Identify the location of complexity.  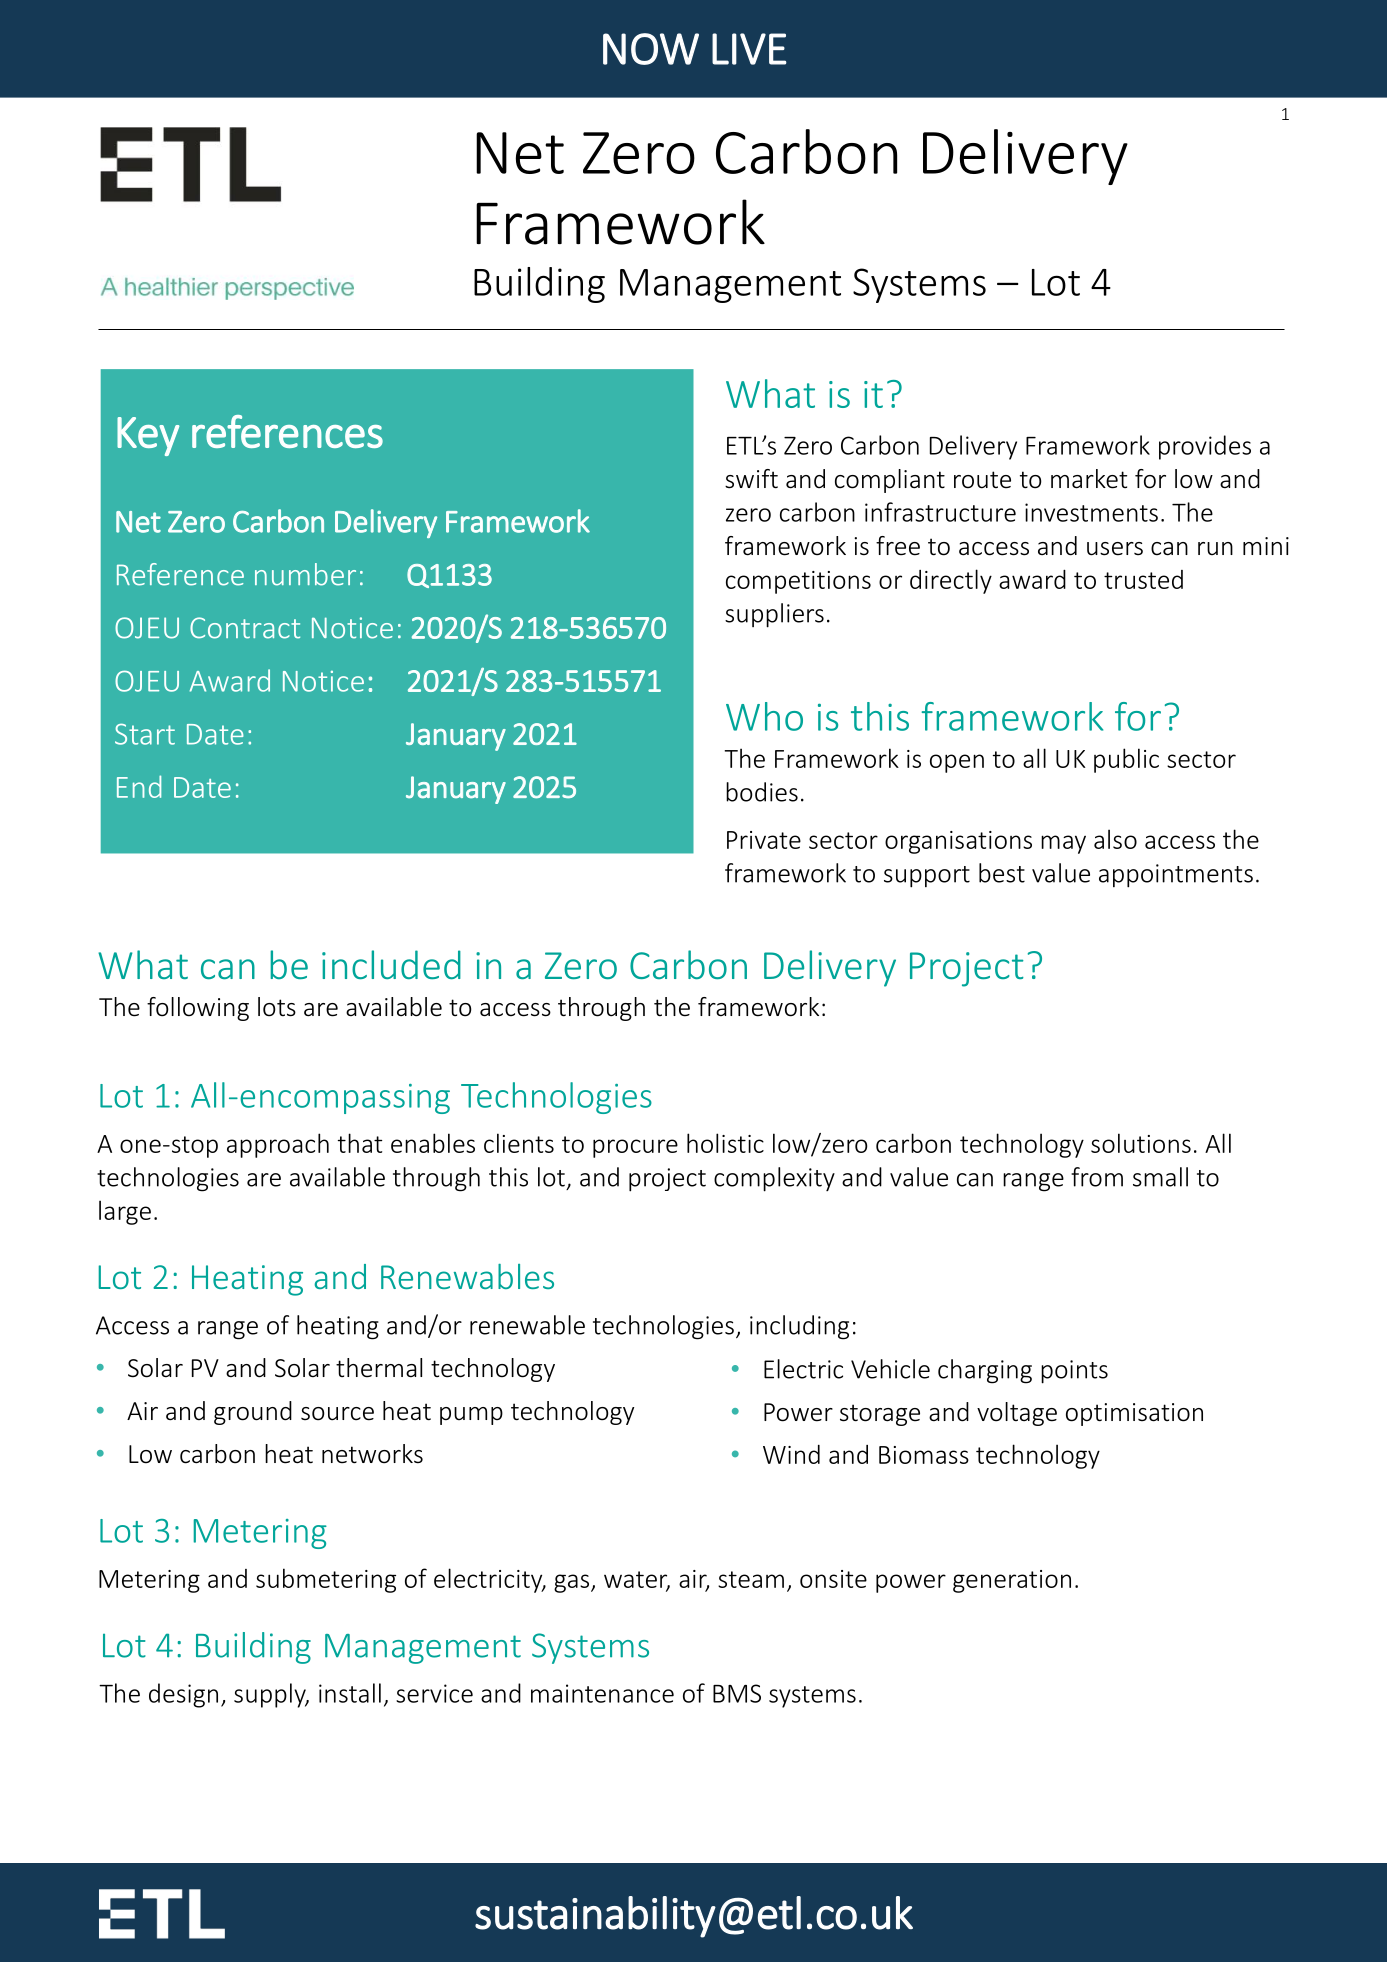
(774, 1179).
